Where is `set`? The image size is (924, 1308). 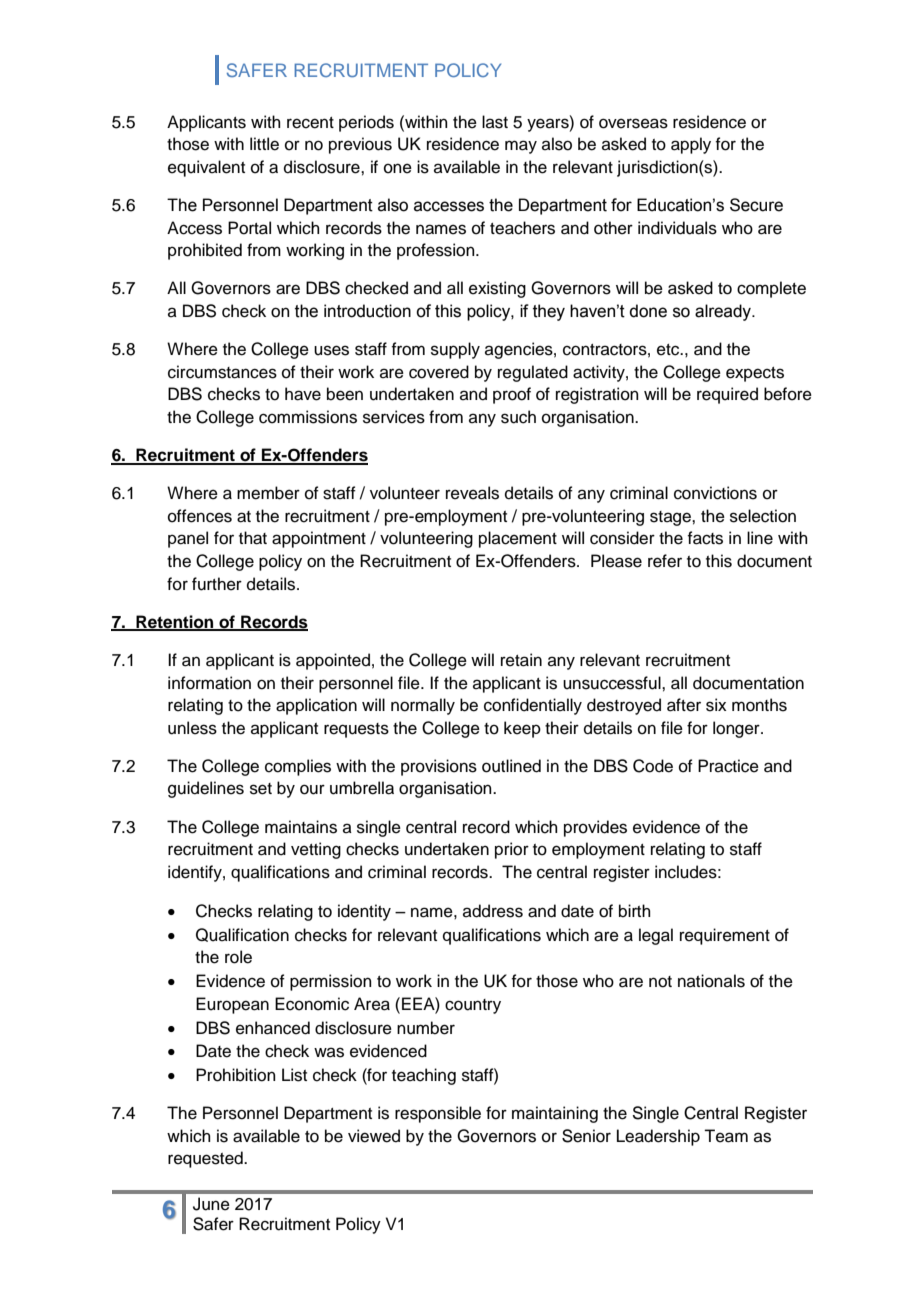
set is located at coordinates (261, 789).
